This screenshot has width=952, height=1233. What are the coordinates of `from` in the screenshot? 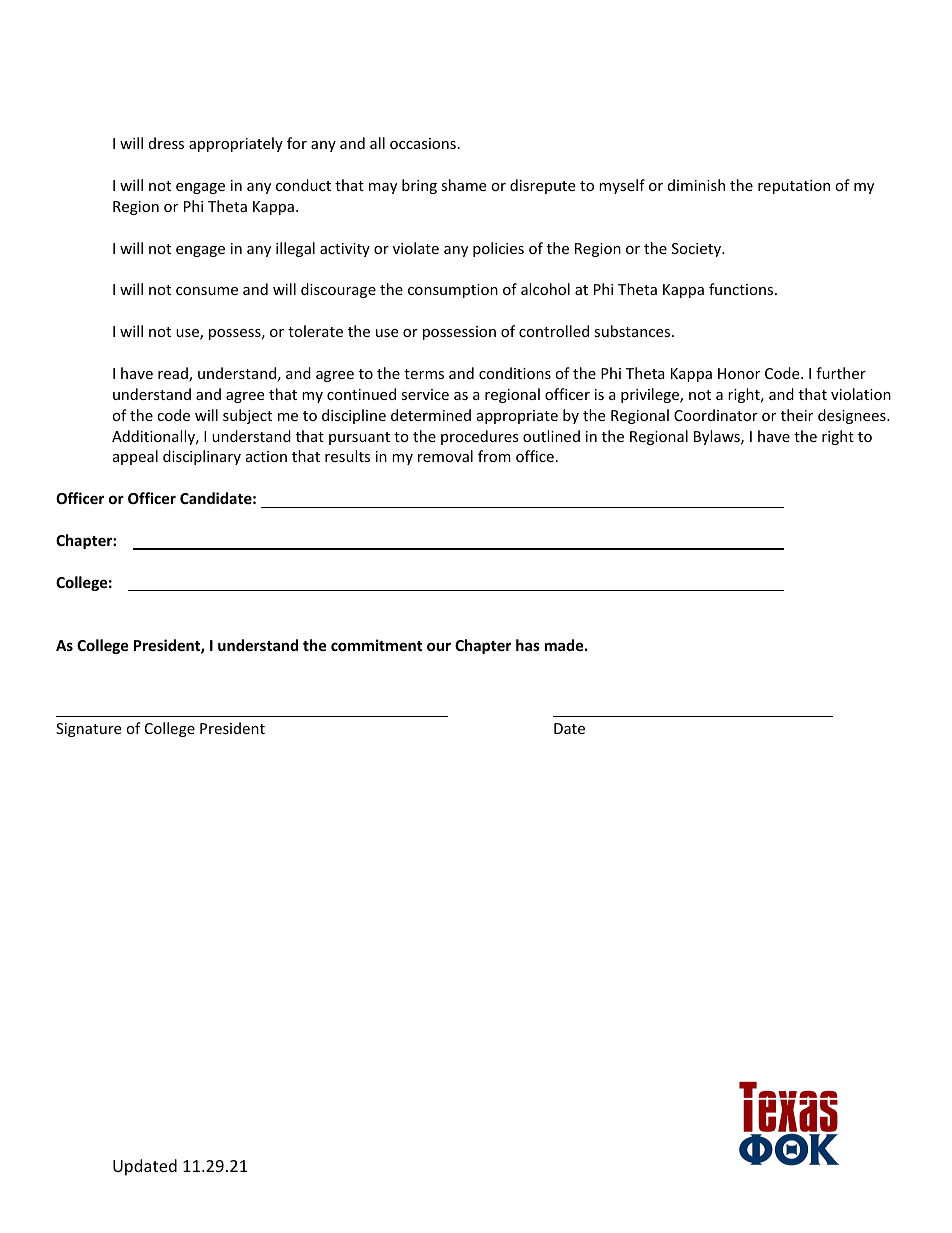 It's located at (494, 456).
